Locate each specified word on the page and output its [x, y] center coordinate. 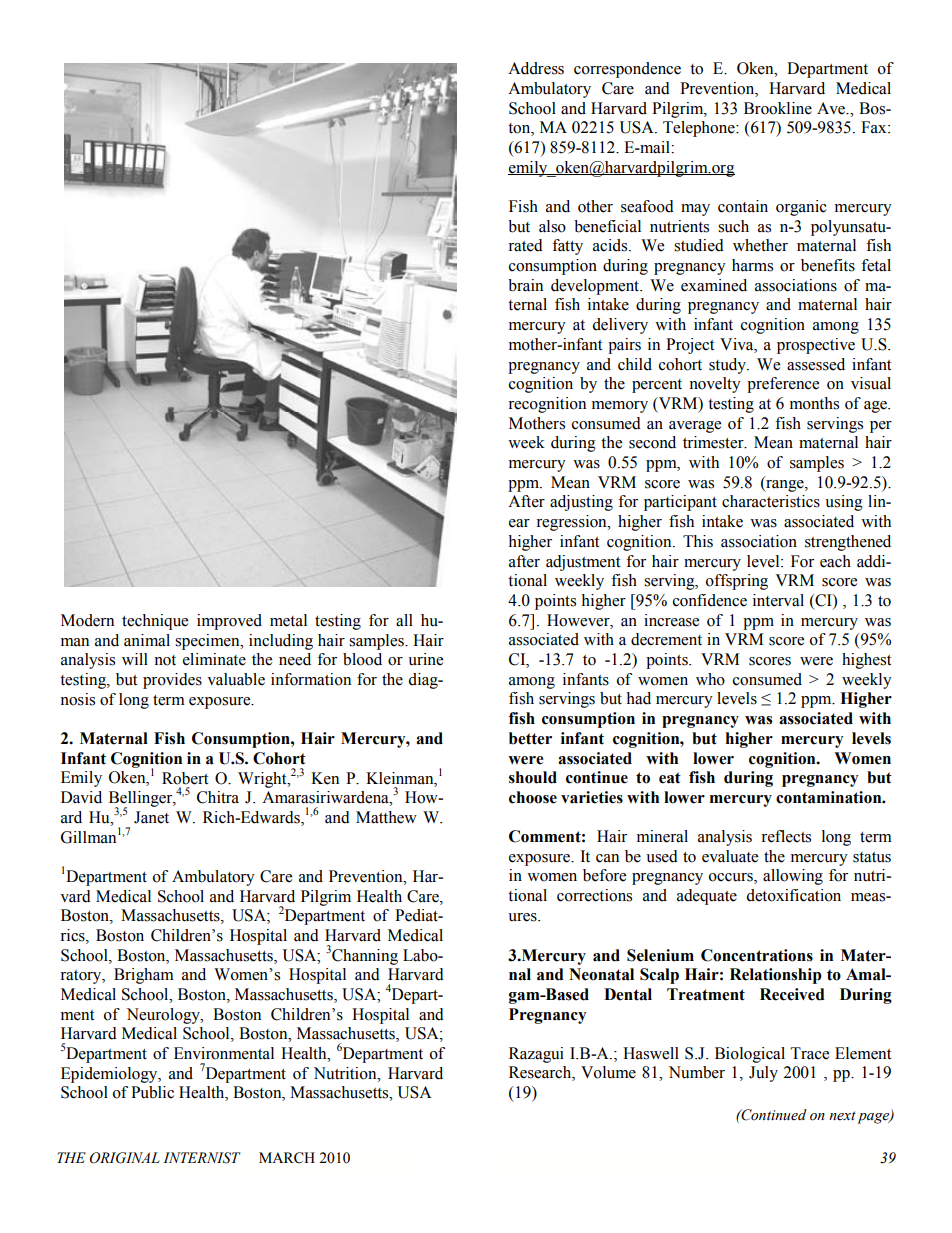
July [763, 1074]
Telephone [700, 129]
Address [536, 68]
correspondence [627, 70]
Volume [608, 1072]
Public [152, 1092]
